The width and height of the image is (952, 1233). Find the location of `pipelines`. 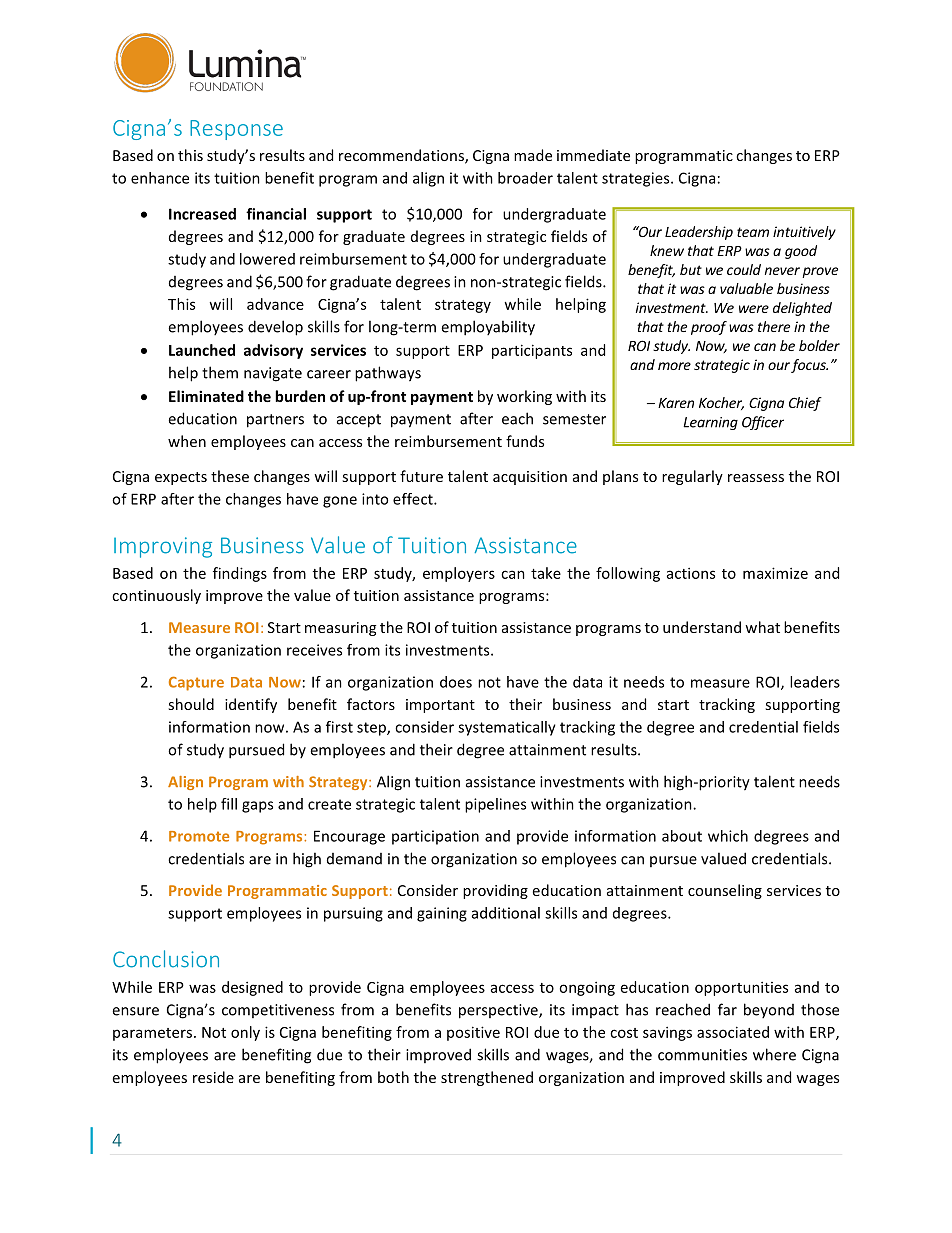

pipelines is located at coordinates (495, 805).
